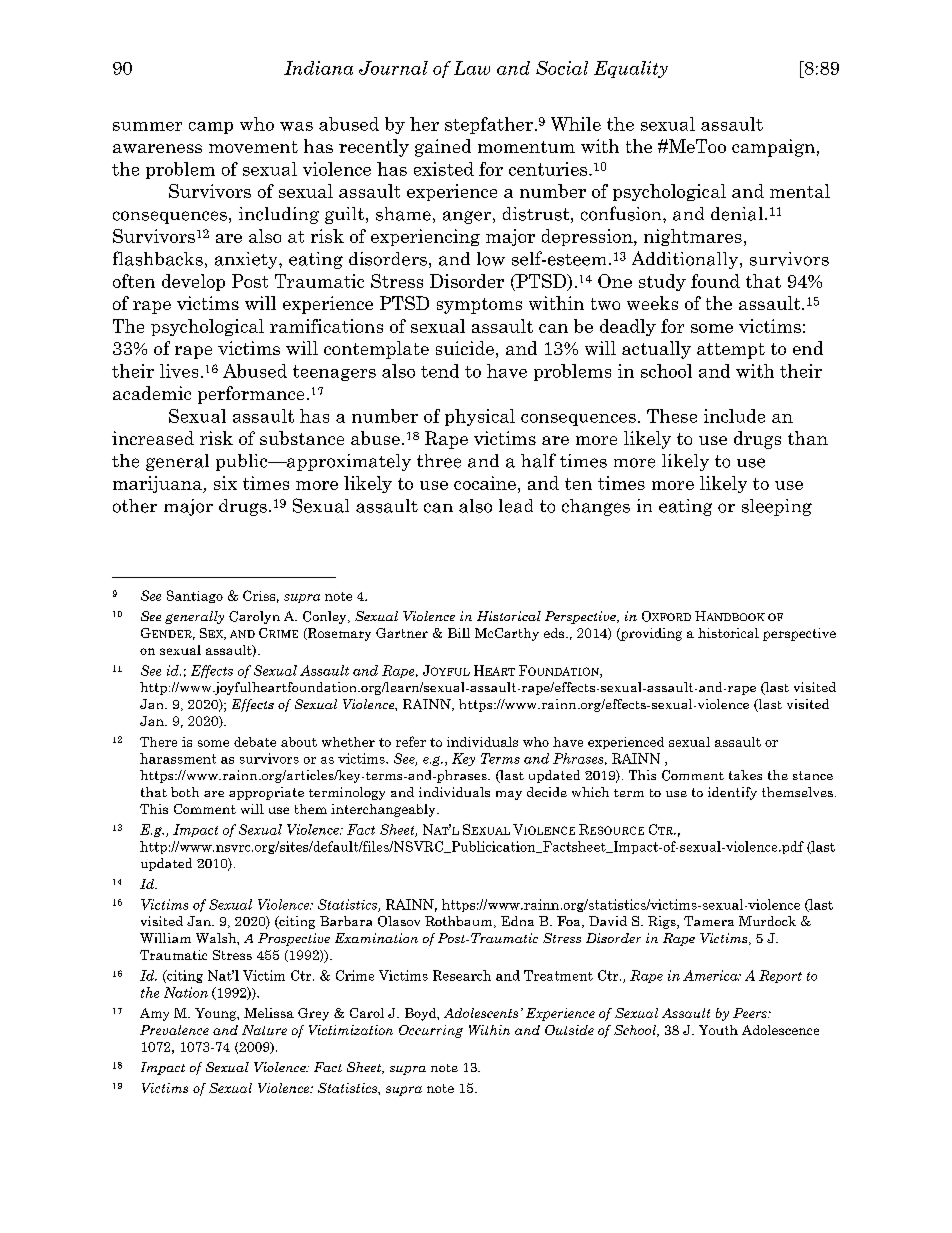 The image size is (952, 1233). Describe the element at coordinates (631, 69) in the screenshot. I see `Equality` at that location.
